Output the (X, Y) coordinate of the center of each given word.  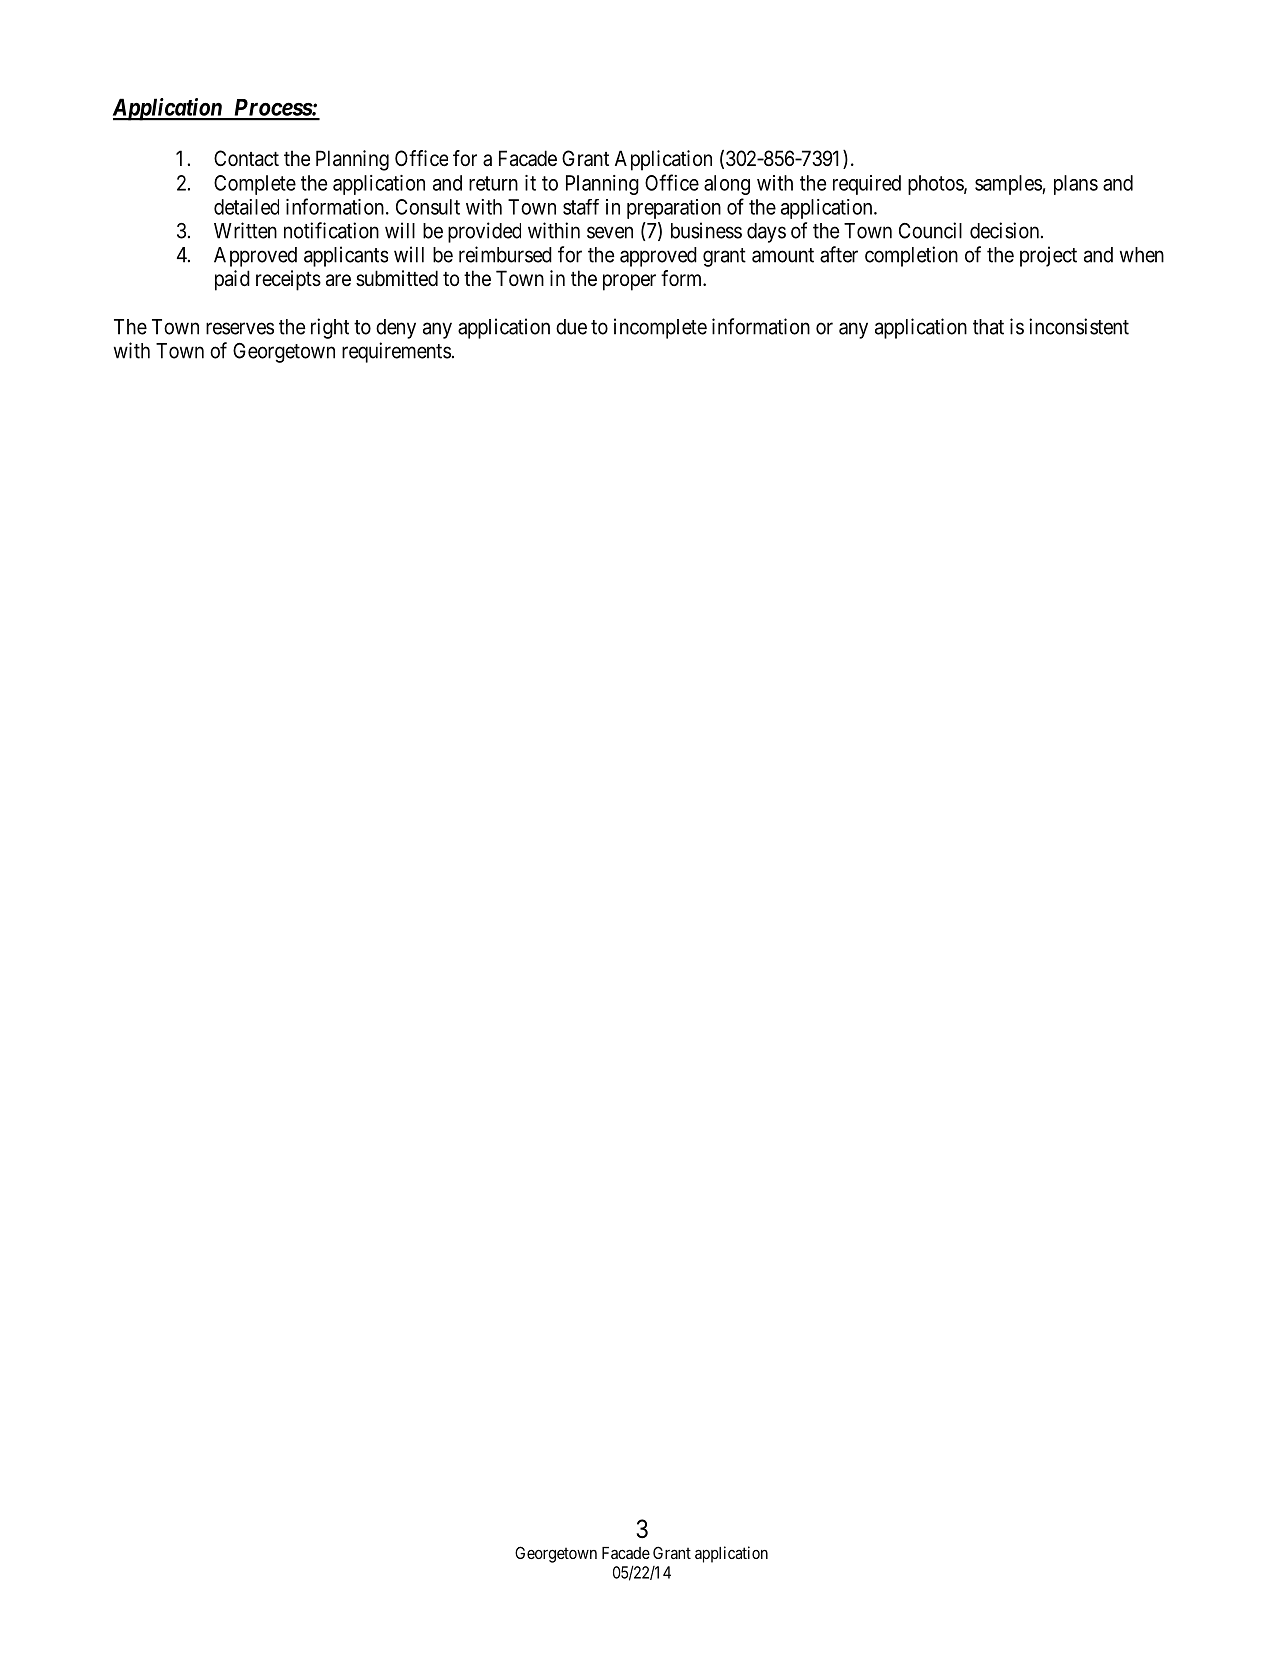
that (988, 327)
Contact (246, 158)
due (571, 327)
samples (1009, 185)
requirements (396, 352)
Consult (428, 207)
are (338, 280)
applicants (346, 256)
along (727, 185)
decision (1006, 230)
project (1048, 256)
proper (629, 282)
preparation (674, 209)
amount (783, 255)
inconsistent (1079, 326)
